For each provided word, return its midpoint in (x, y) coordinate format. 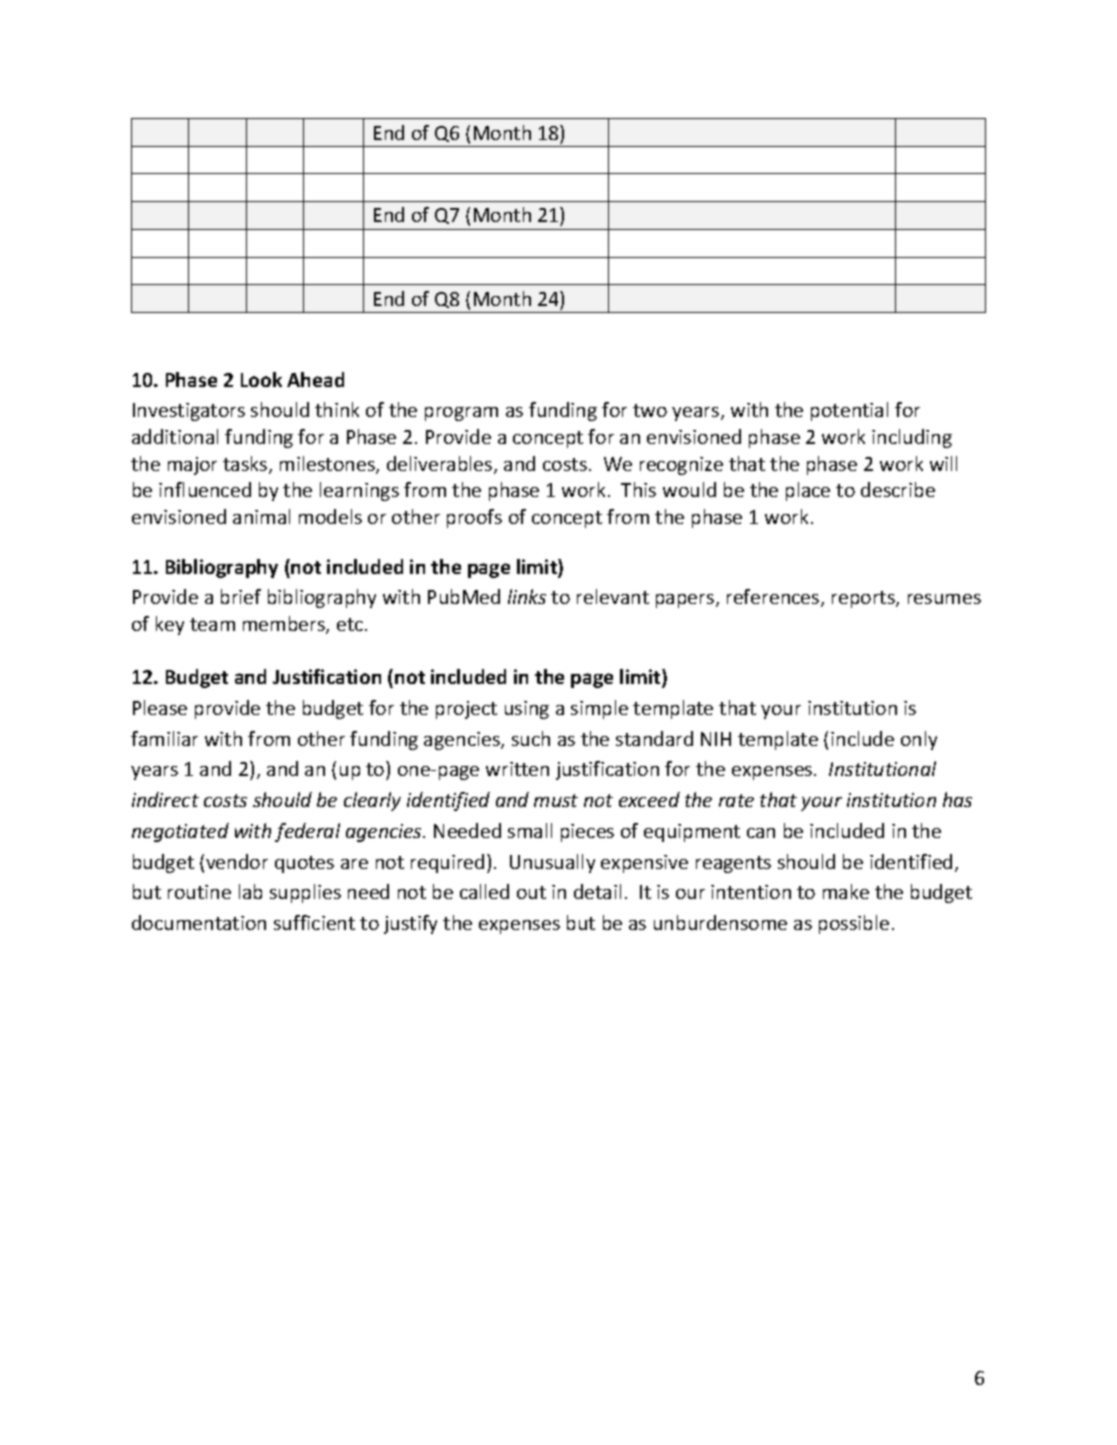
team (212, 624)
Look (261, 379)
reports (864, 599)
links (527, 596)
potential (849, 411)
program (461, 414)
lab (250, 891)
